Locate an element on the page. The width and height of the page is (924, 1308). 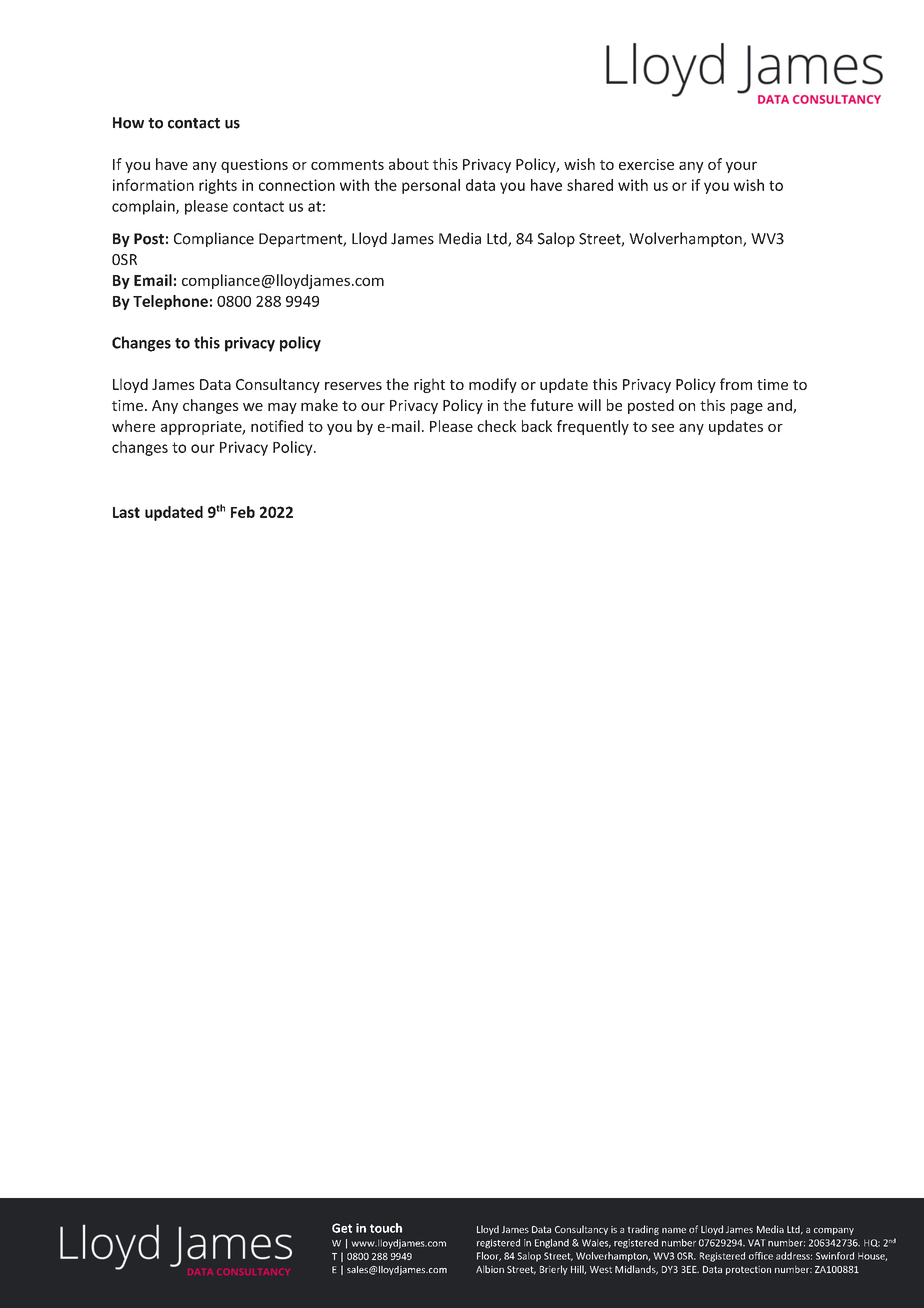
see is located at coordinates (663, 427).
